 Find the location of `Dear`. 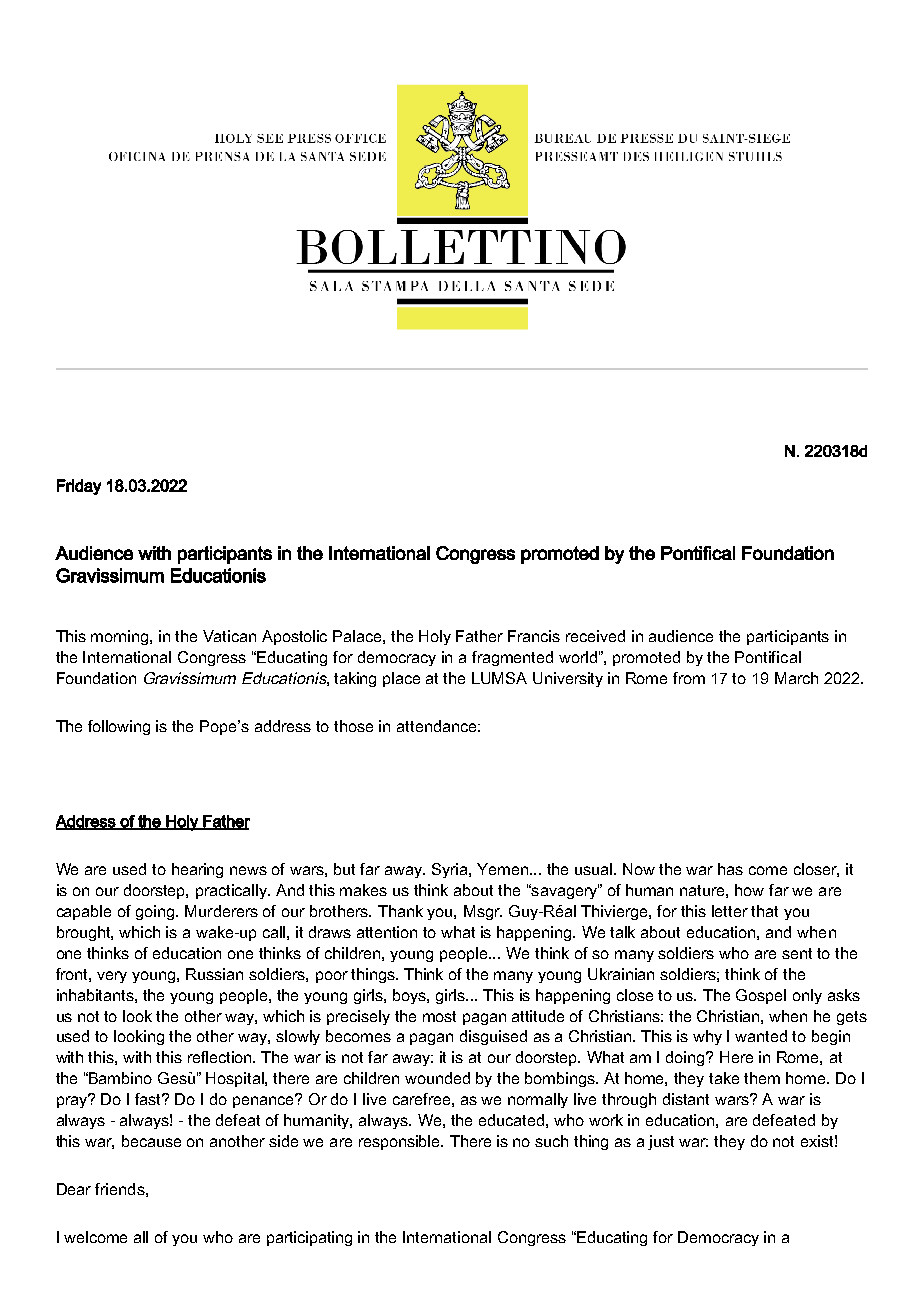

Dear is located at coordinates (74, 1189).
